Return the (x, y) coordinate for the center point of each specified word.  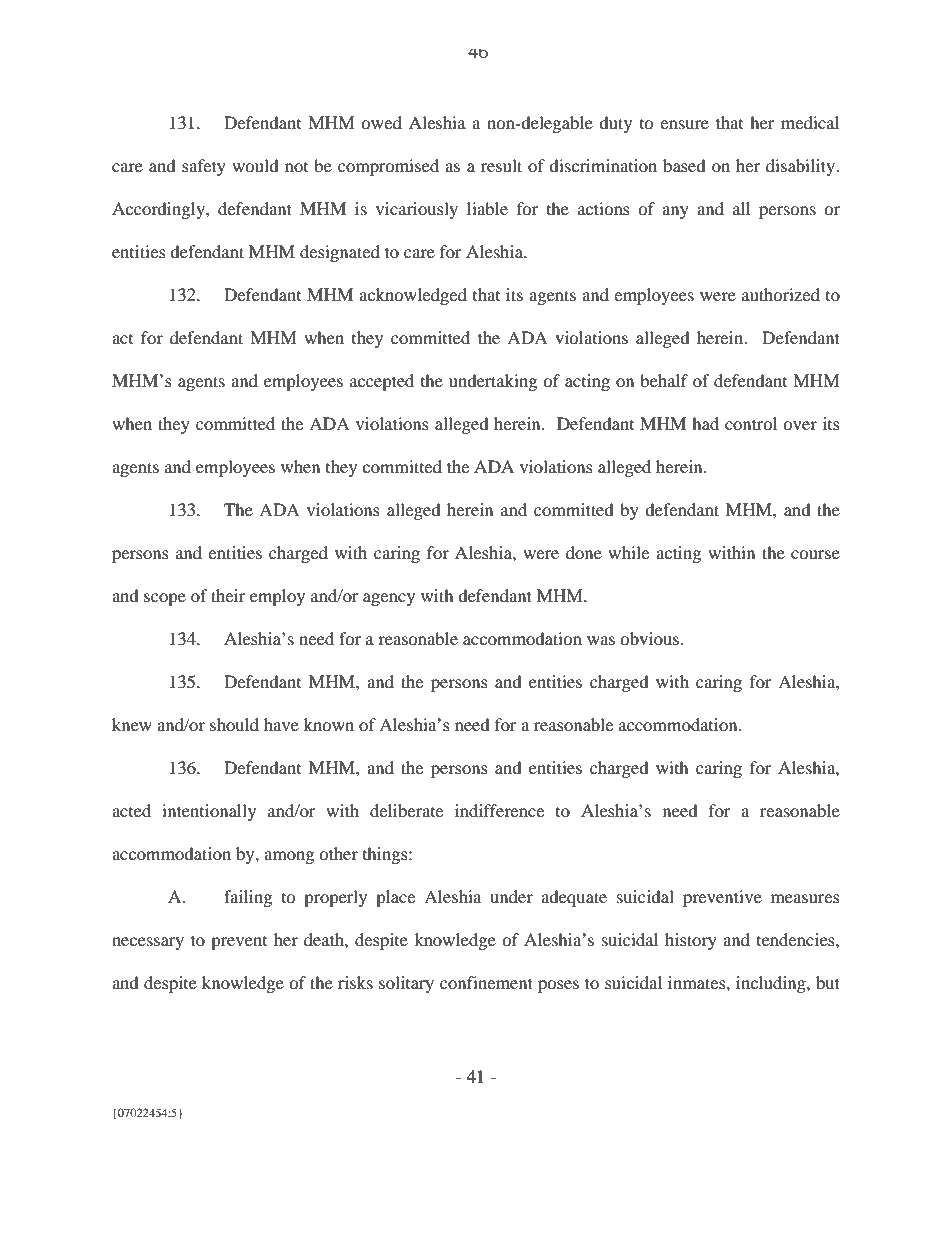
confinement (486, 982)
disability (801, 167)
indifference (499, 810)
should (234, 724)
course (815, 554)
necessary (148, 943)
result (501, 165)
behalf (664, 380)
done (584, 552)
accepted (382, 382)
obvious (650, 638)
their (228, 595)
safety (204, 167)
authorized (781, 294)
